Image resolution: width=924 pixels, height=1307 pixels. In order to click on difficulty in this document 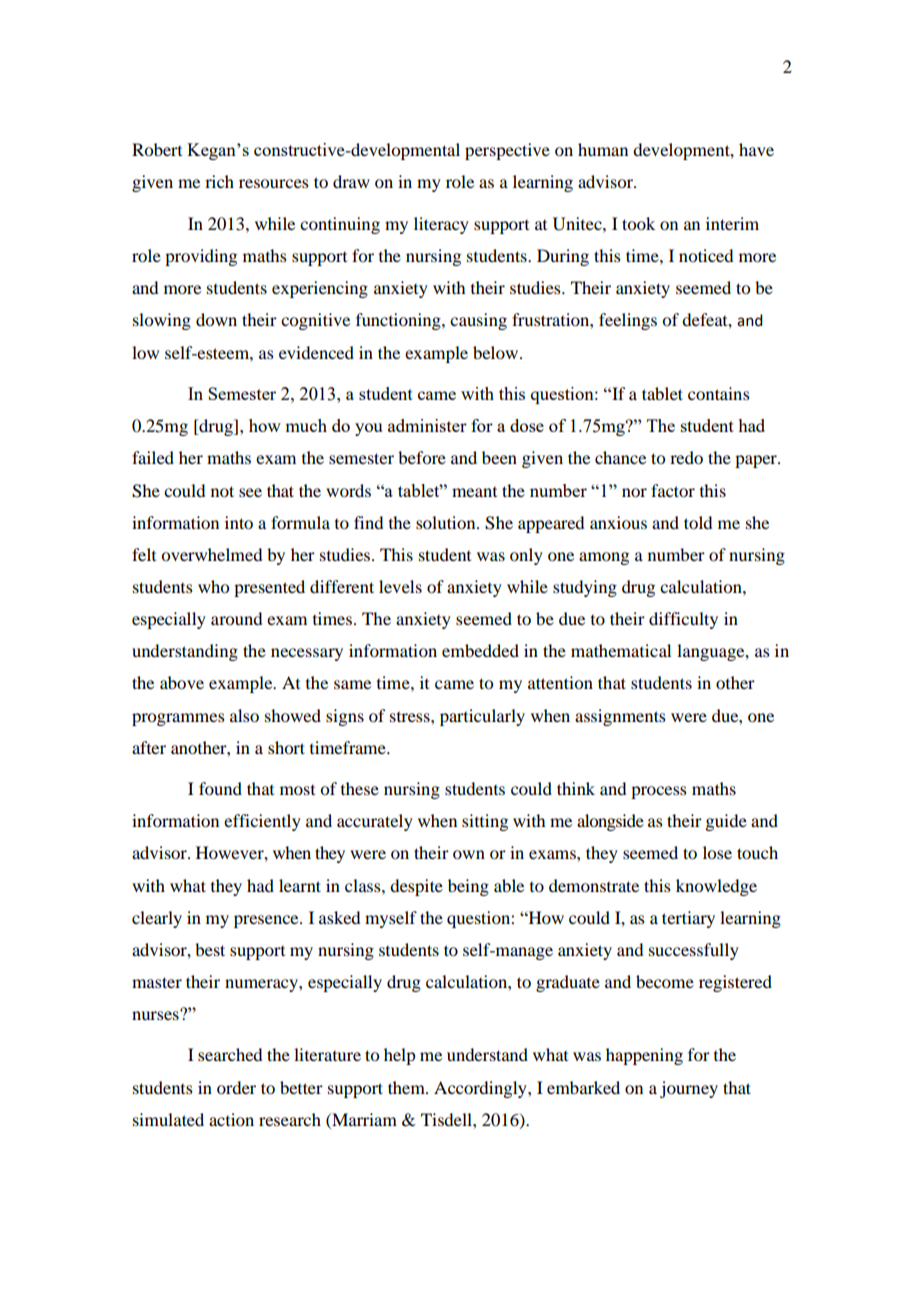, I will do `click(683, 620)`.
